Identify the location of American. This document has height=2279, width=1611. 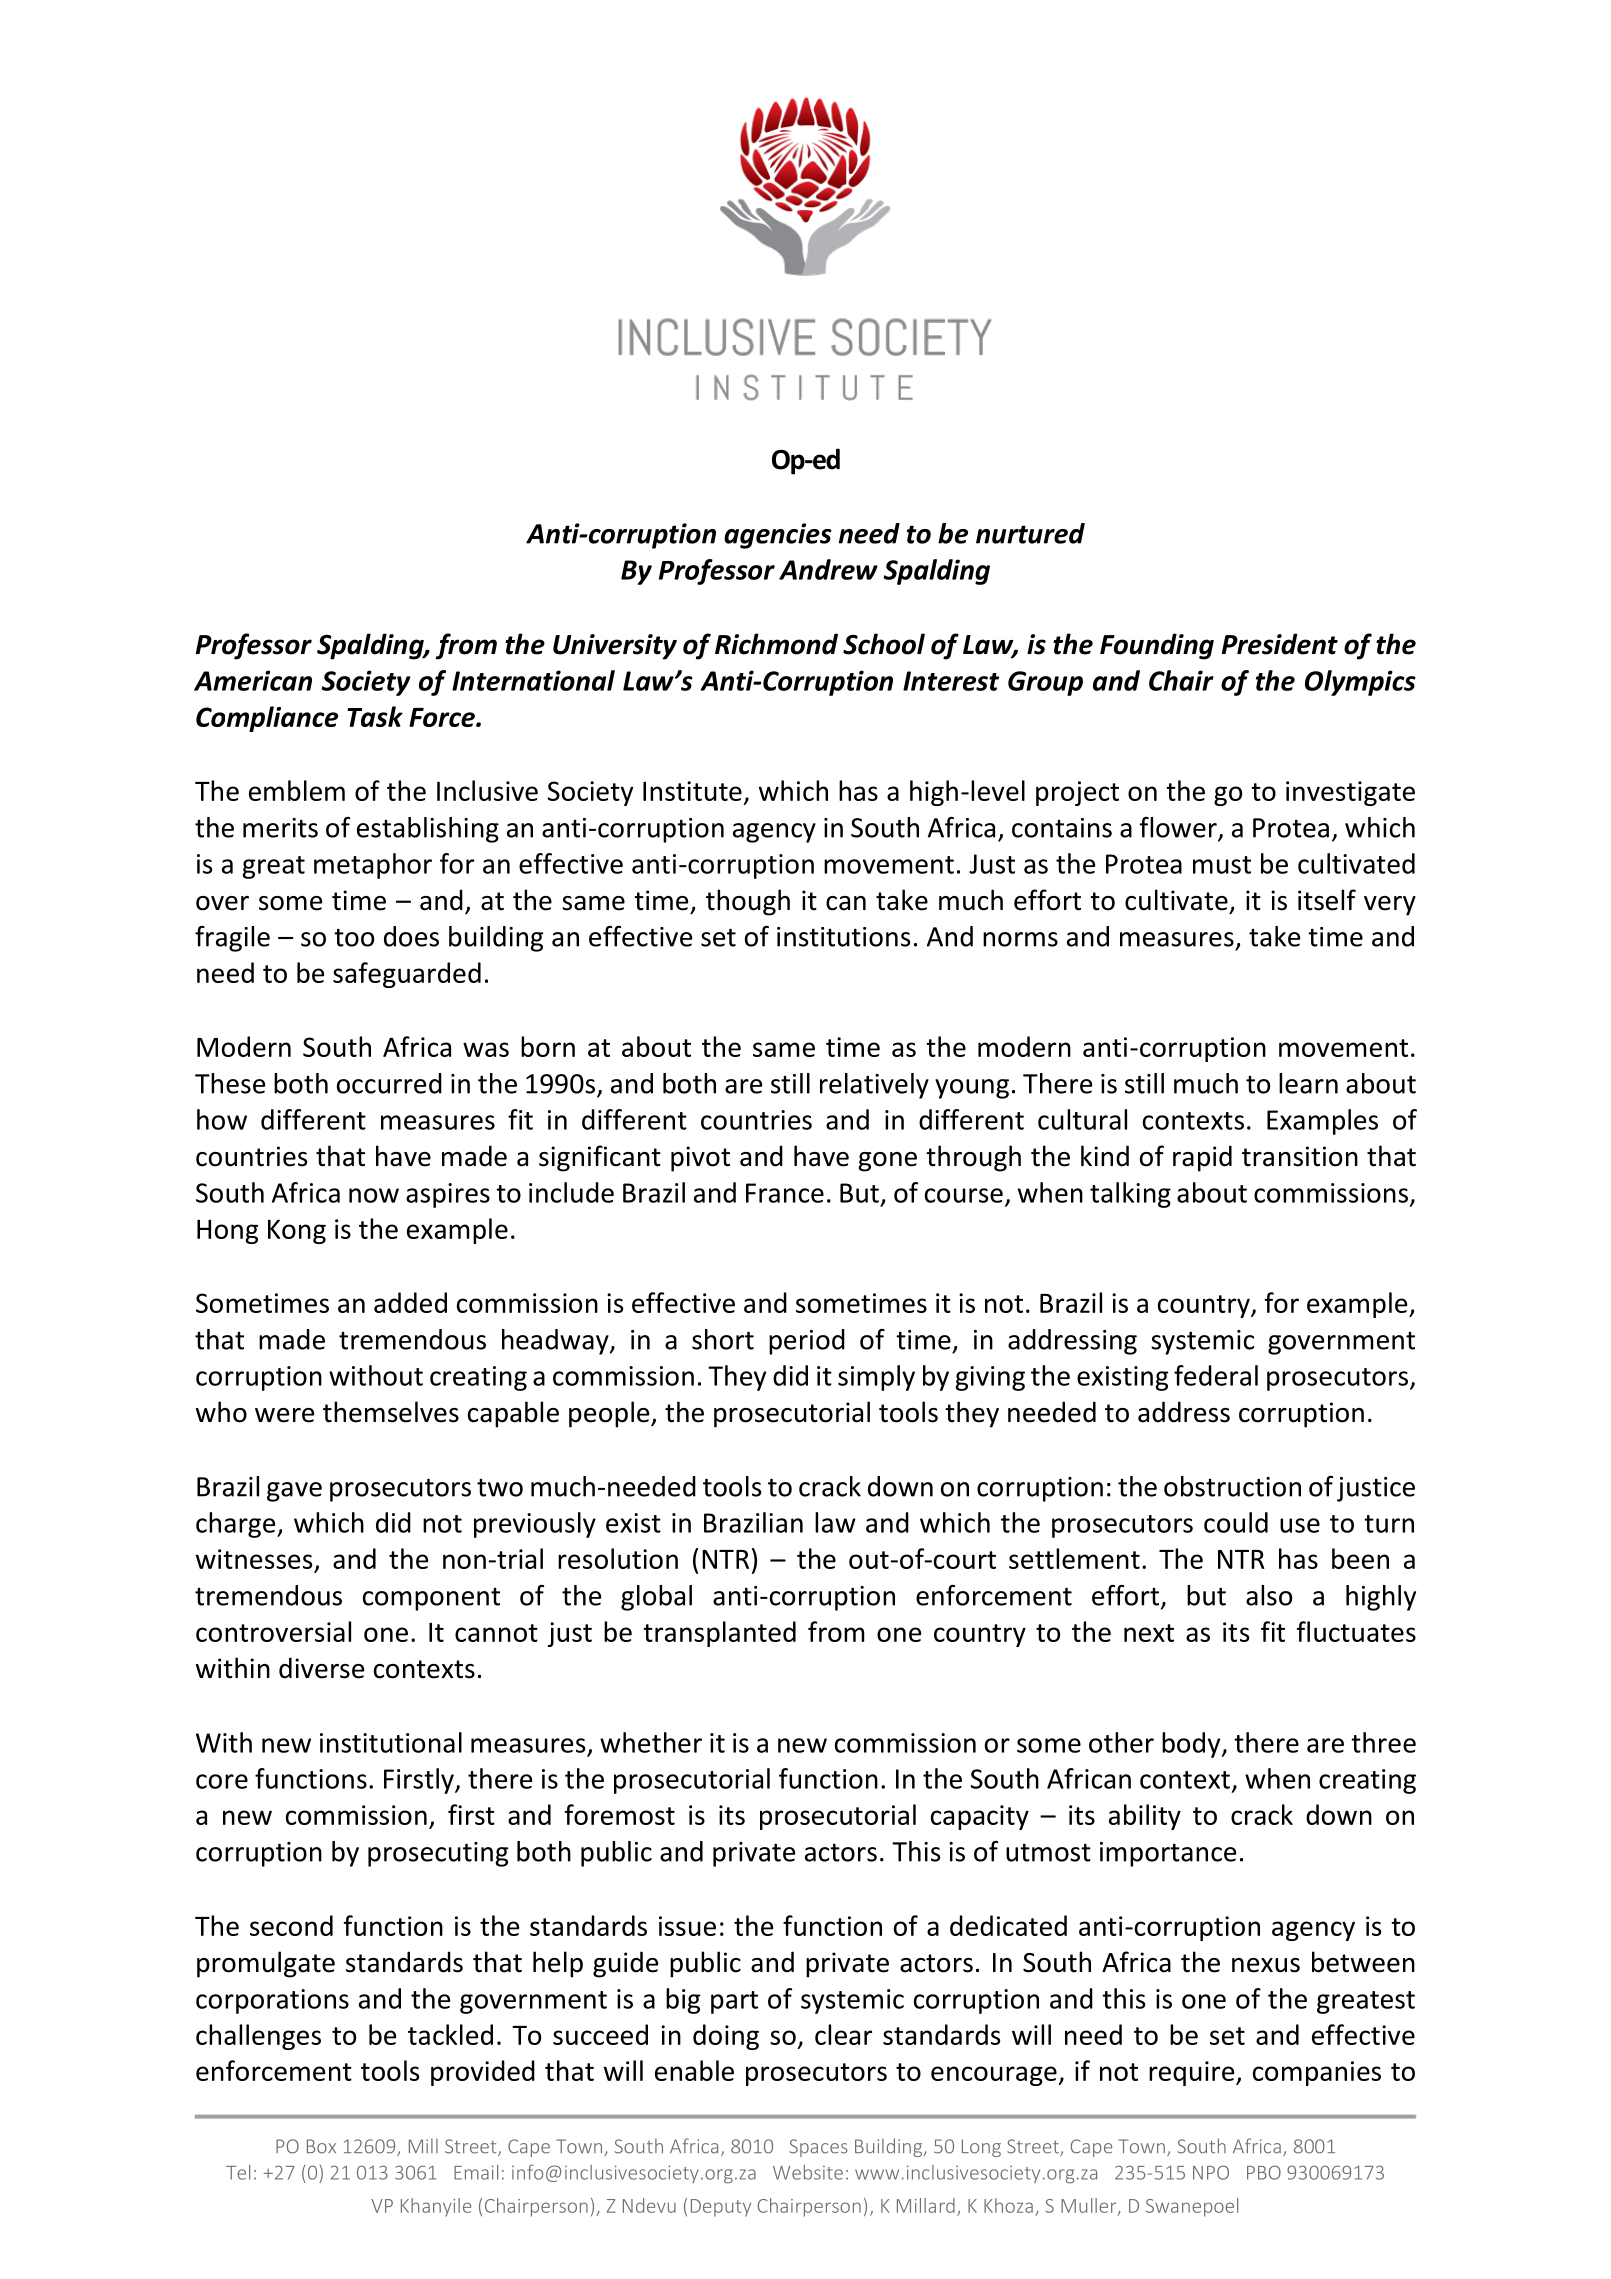
(253, 680).
